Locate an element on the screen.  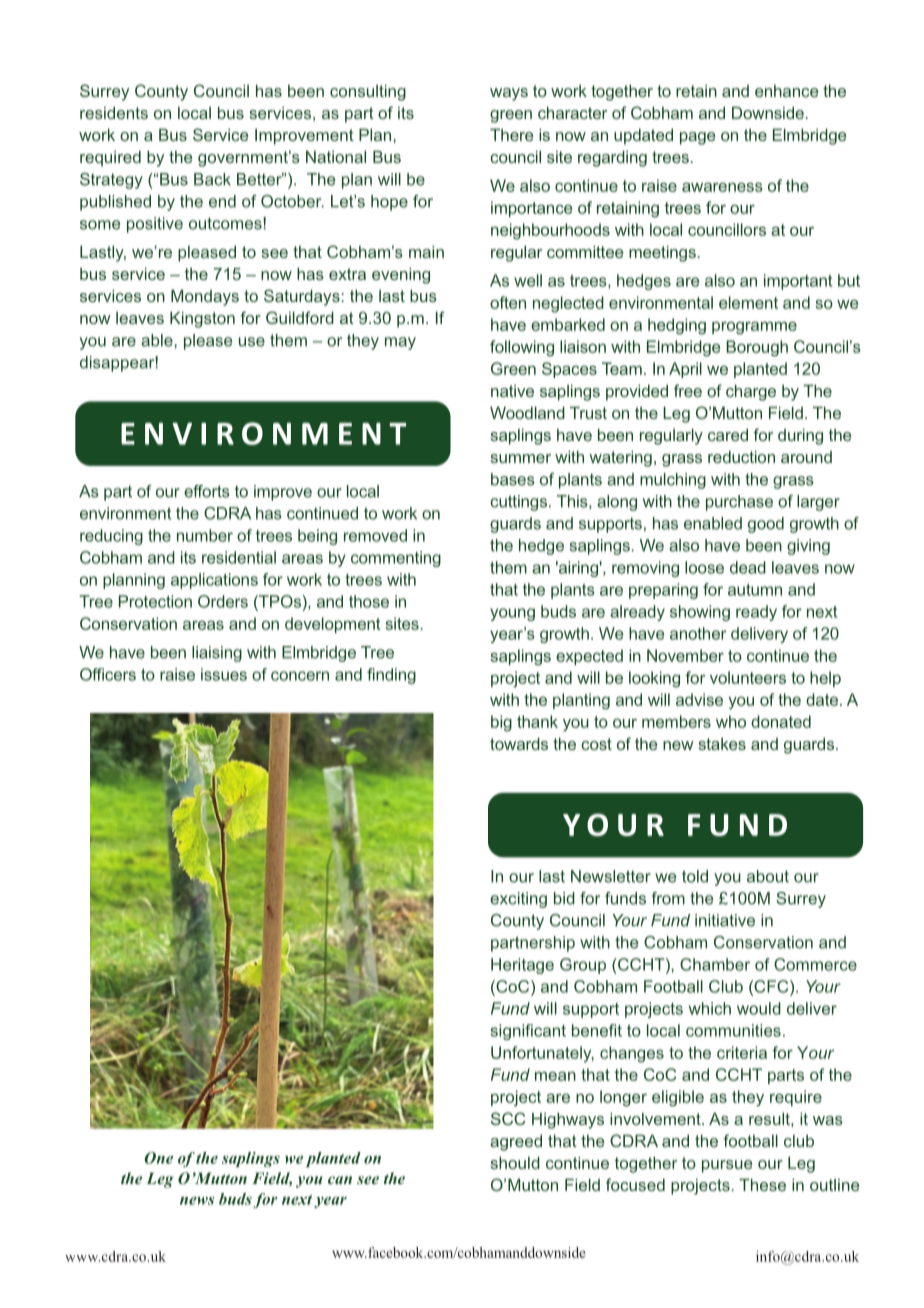
young is located at coordinates (512, 614).
